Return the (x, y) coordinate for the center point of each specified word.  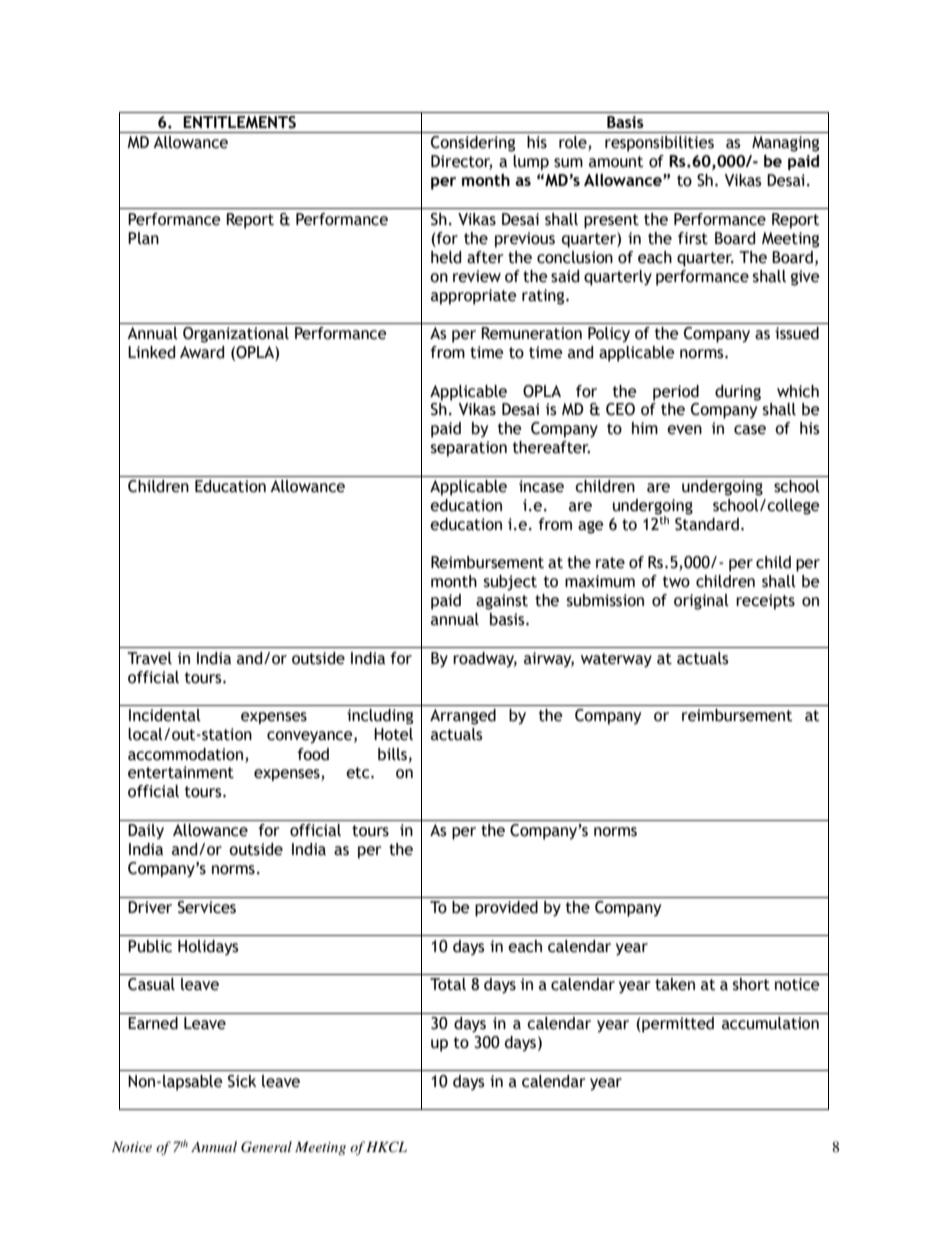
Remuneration (532, 333)
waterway (616, 660)
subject (510, 583)
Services (207, 907)
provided (506, 909)
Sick (242, 1081)
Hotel (393, 734)
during (738, 393)
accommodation (185, 754)
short (751, 984)
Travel (149, 658)
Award (202, 352)
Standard (707, 524)
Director (462, 162)
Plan (143, 238)
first (693, 238)
